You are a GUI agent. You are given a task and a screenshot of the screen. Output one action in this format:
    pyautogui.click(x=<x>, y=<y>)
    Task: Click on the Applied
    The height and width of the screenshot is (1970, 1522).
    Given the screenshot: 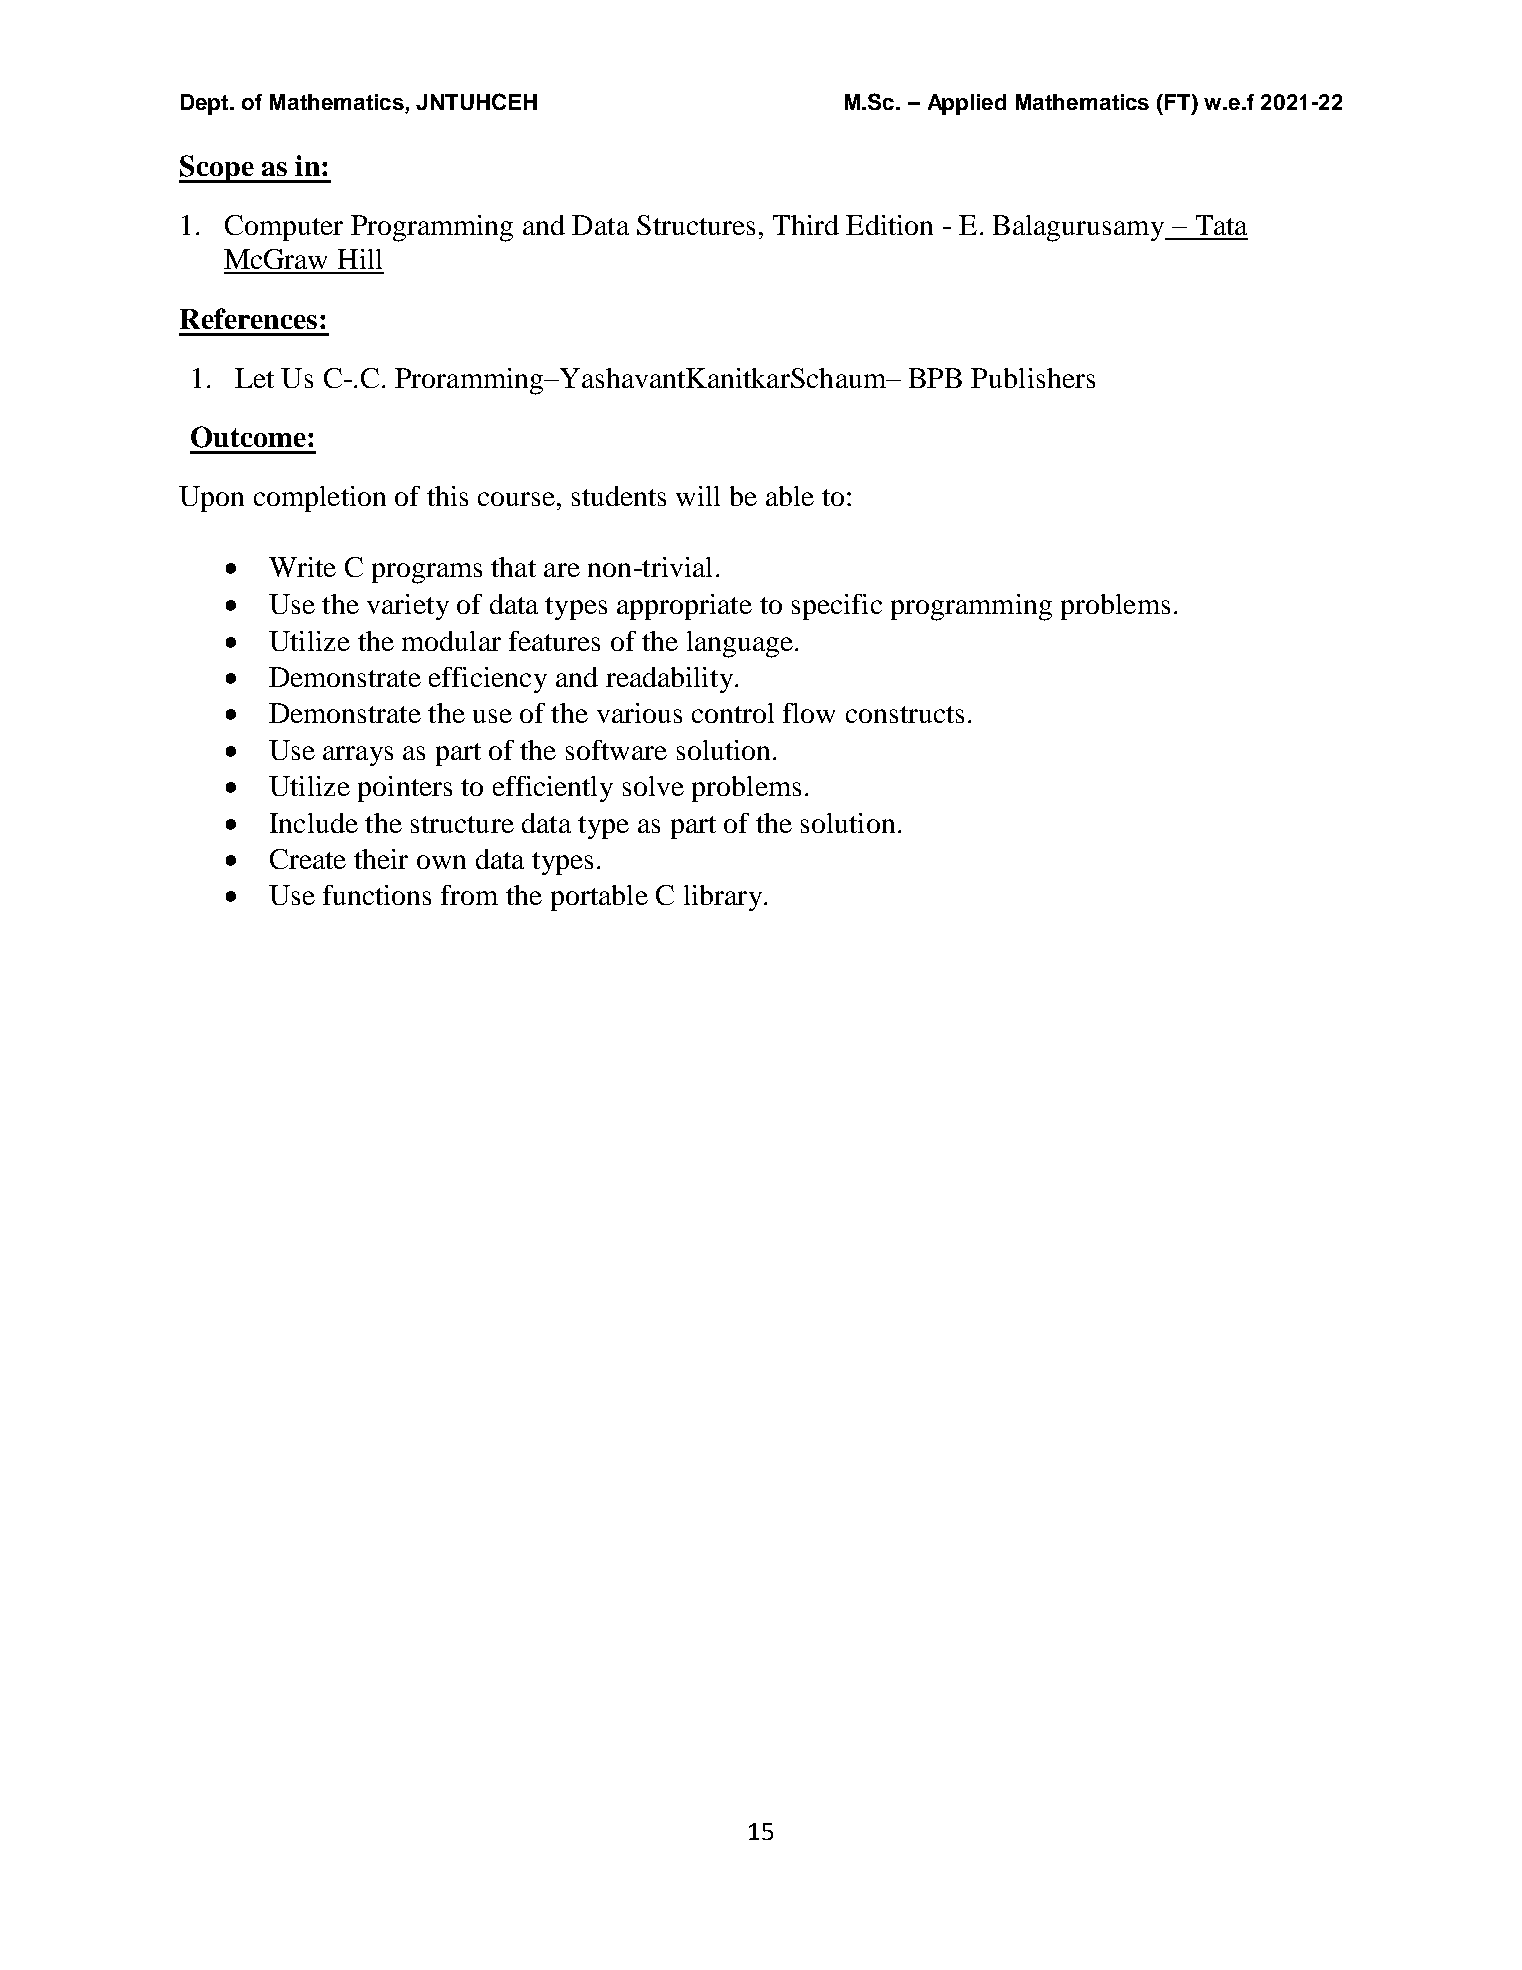 What is the action you would take?
    pyautogui.click(x=967, y=104)
